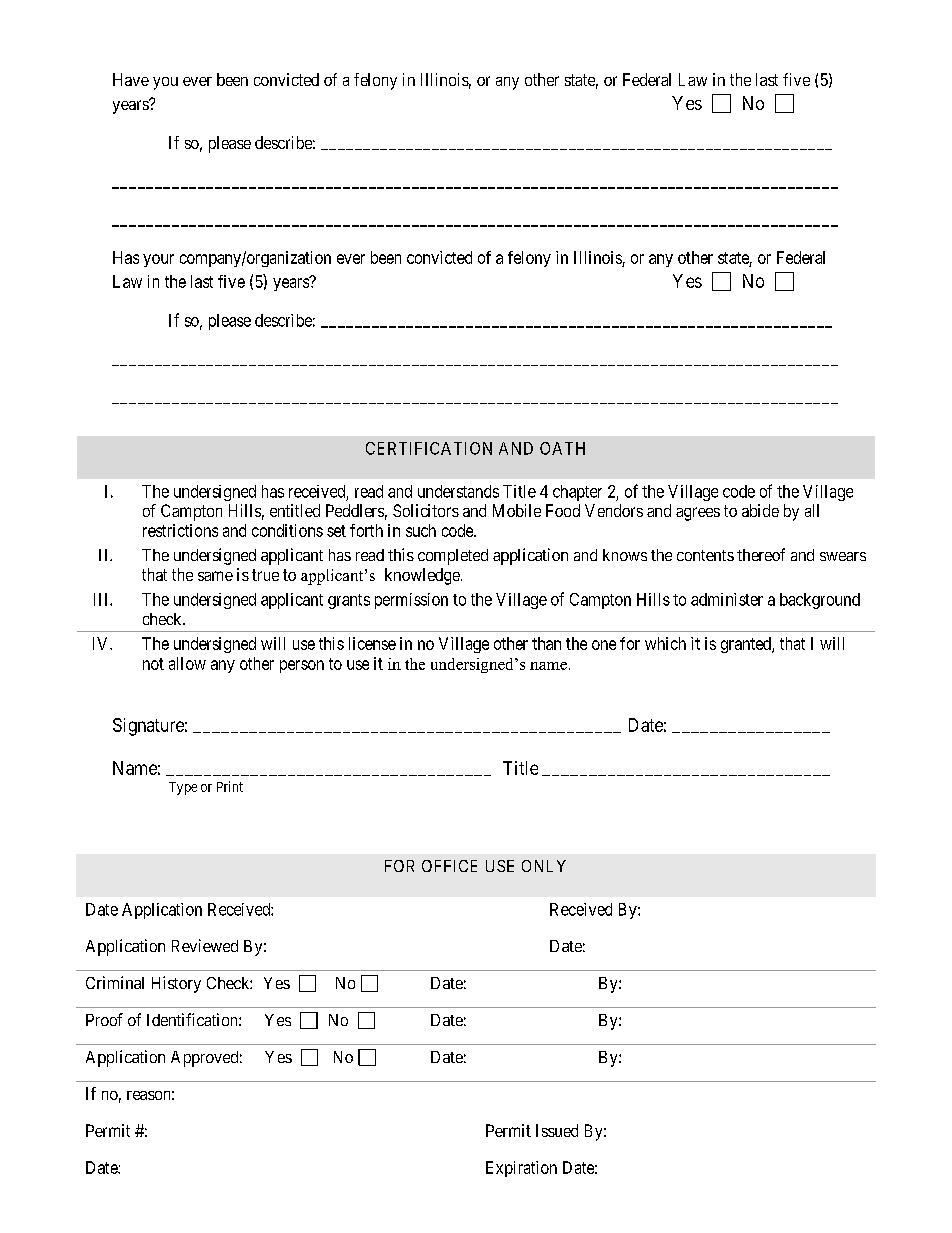 Image resolution: width=952 pixels, height=1233 pixels. What do you see at coordinates (411, 601) in the screenshot?
I see `permission` at bounding box center [411, 601].
